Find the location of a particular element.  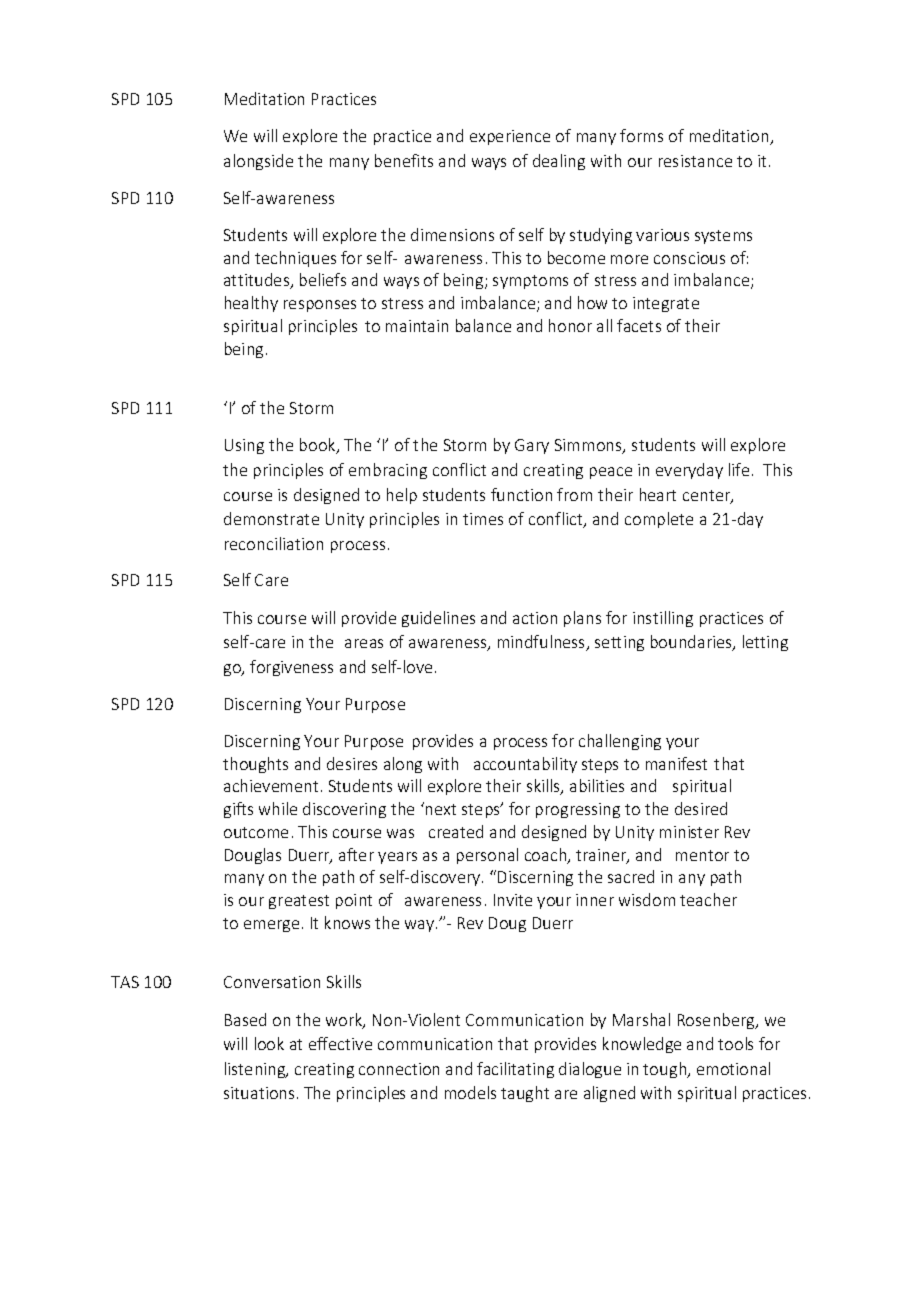

maintain is located at coordinates (417, 326).
